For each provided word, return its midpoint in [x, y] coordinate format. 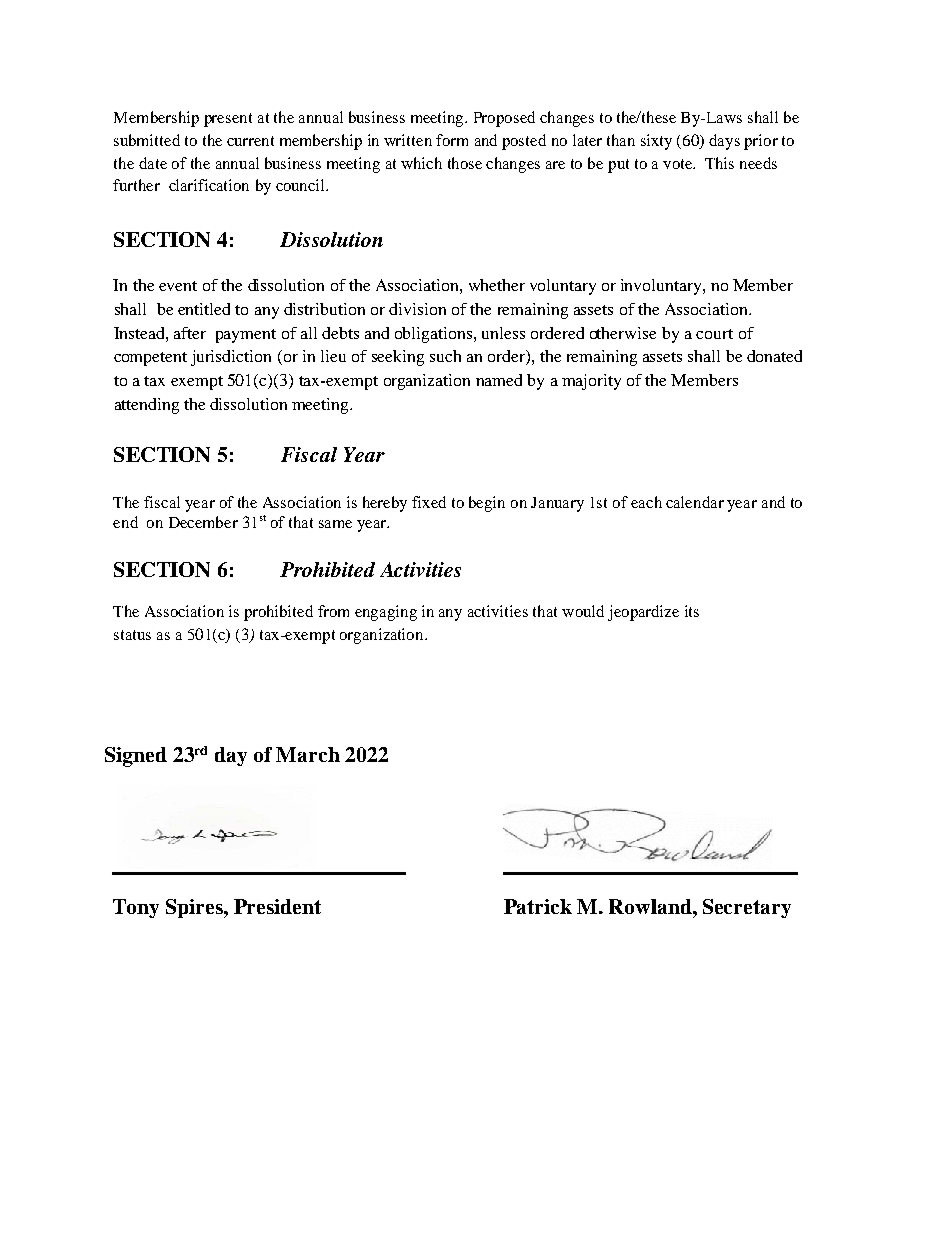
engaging [386, 613]
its [692, 611]
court [714, 334]
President [277, 906]
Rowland [651, 906]
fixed [429, 502]
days [724, 142]
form [452, 140]
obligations [435, 335]
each [646, 502]
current [250, 141]
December [203, 522]
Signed [136, 757]
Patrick [538, 906]
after [190, 333]
